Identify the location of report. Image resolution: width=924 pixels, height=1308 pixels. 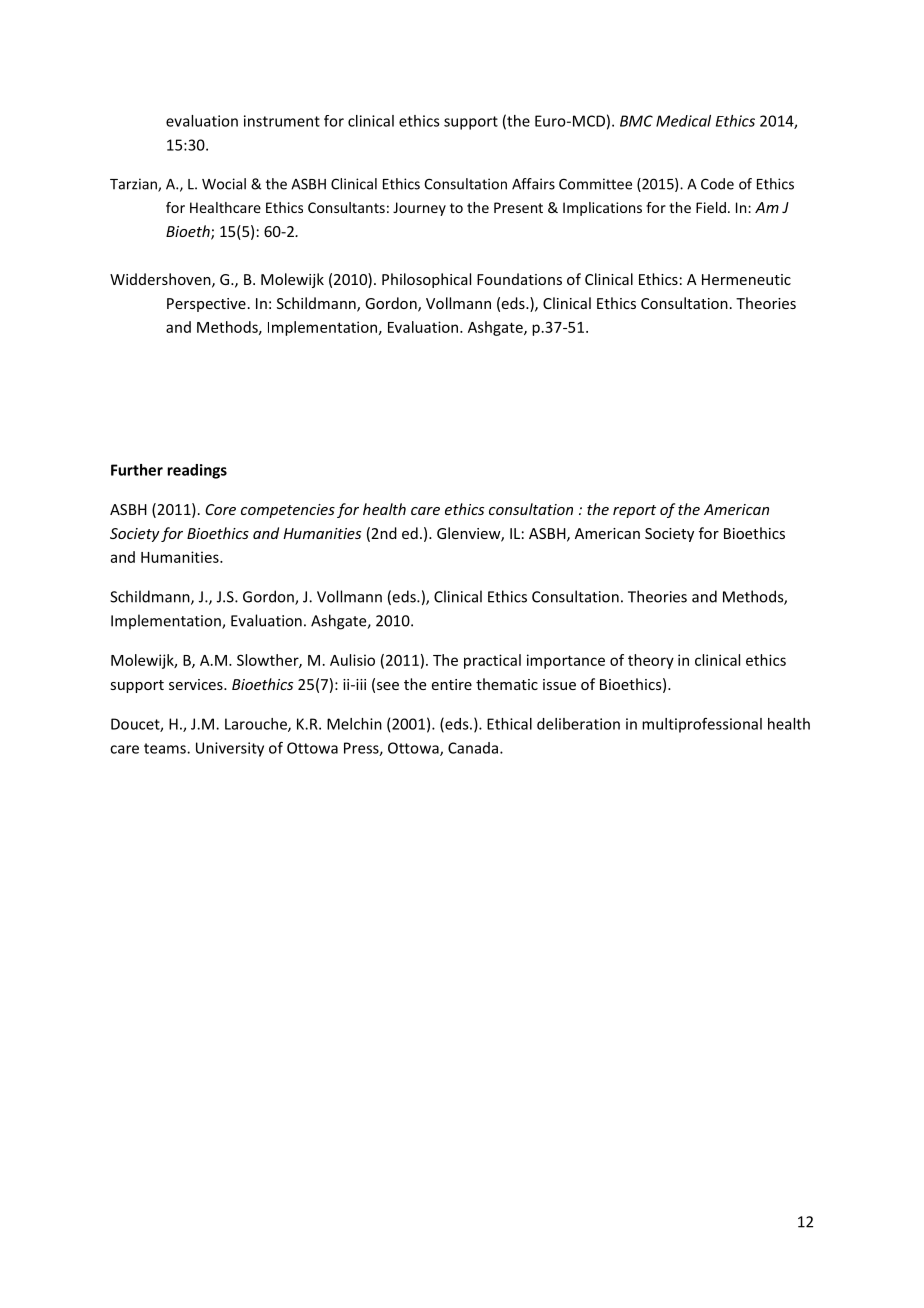
(634, 511).
